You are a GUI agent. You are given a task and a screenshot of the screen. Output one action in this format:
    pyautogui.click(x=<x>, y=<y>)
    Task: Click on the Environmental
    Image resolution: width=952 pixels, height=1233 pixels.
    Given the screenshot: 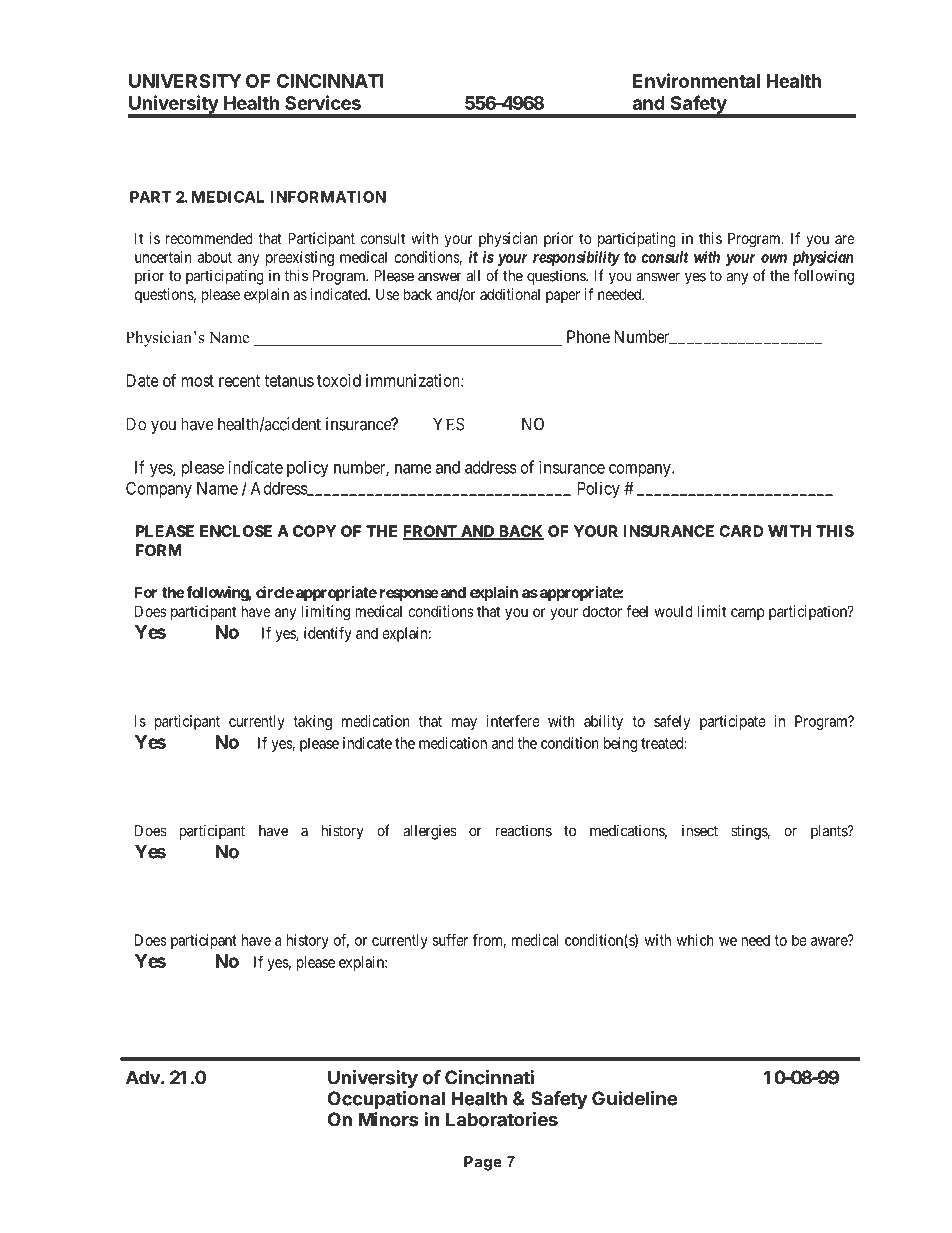 What is the action you would take?
    pyautogui.click(x=696, y=80)
